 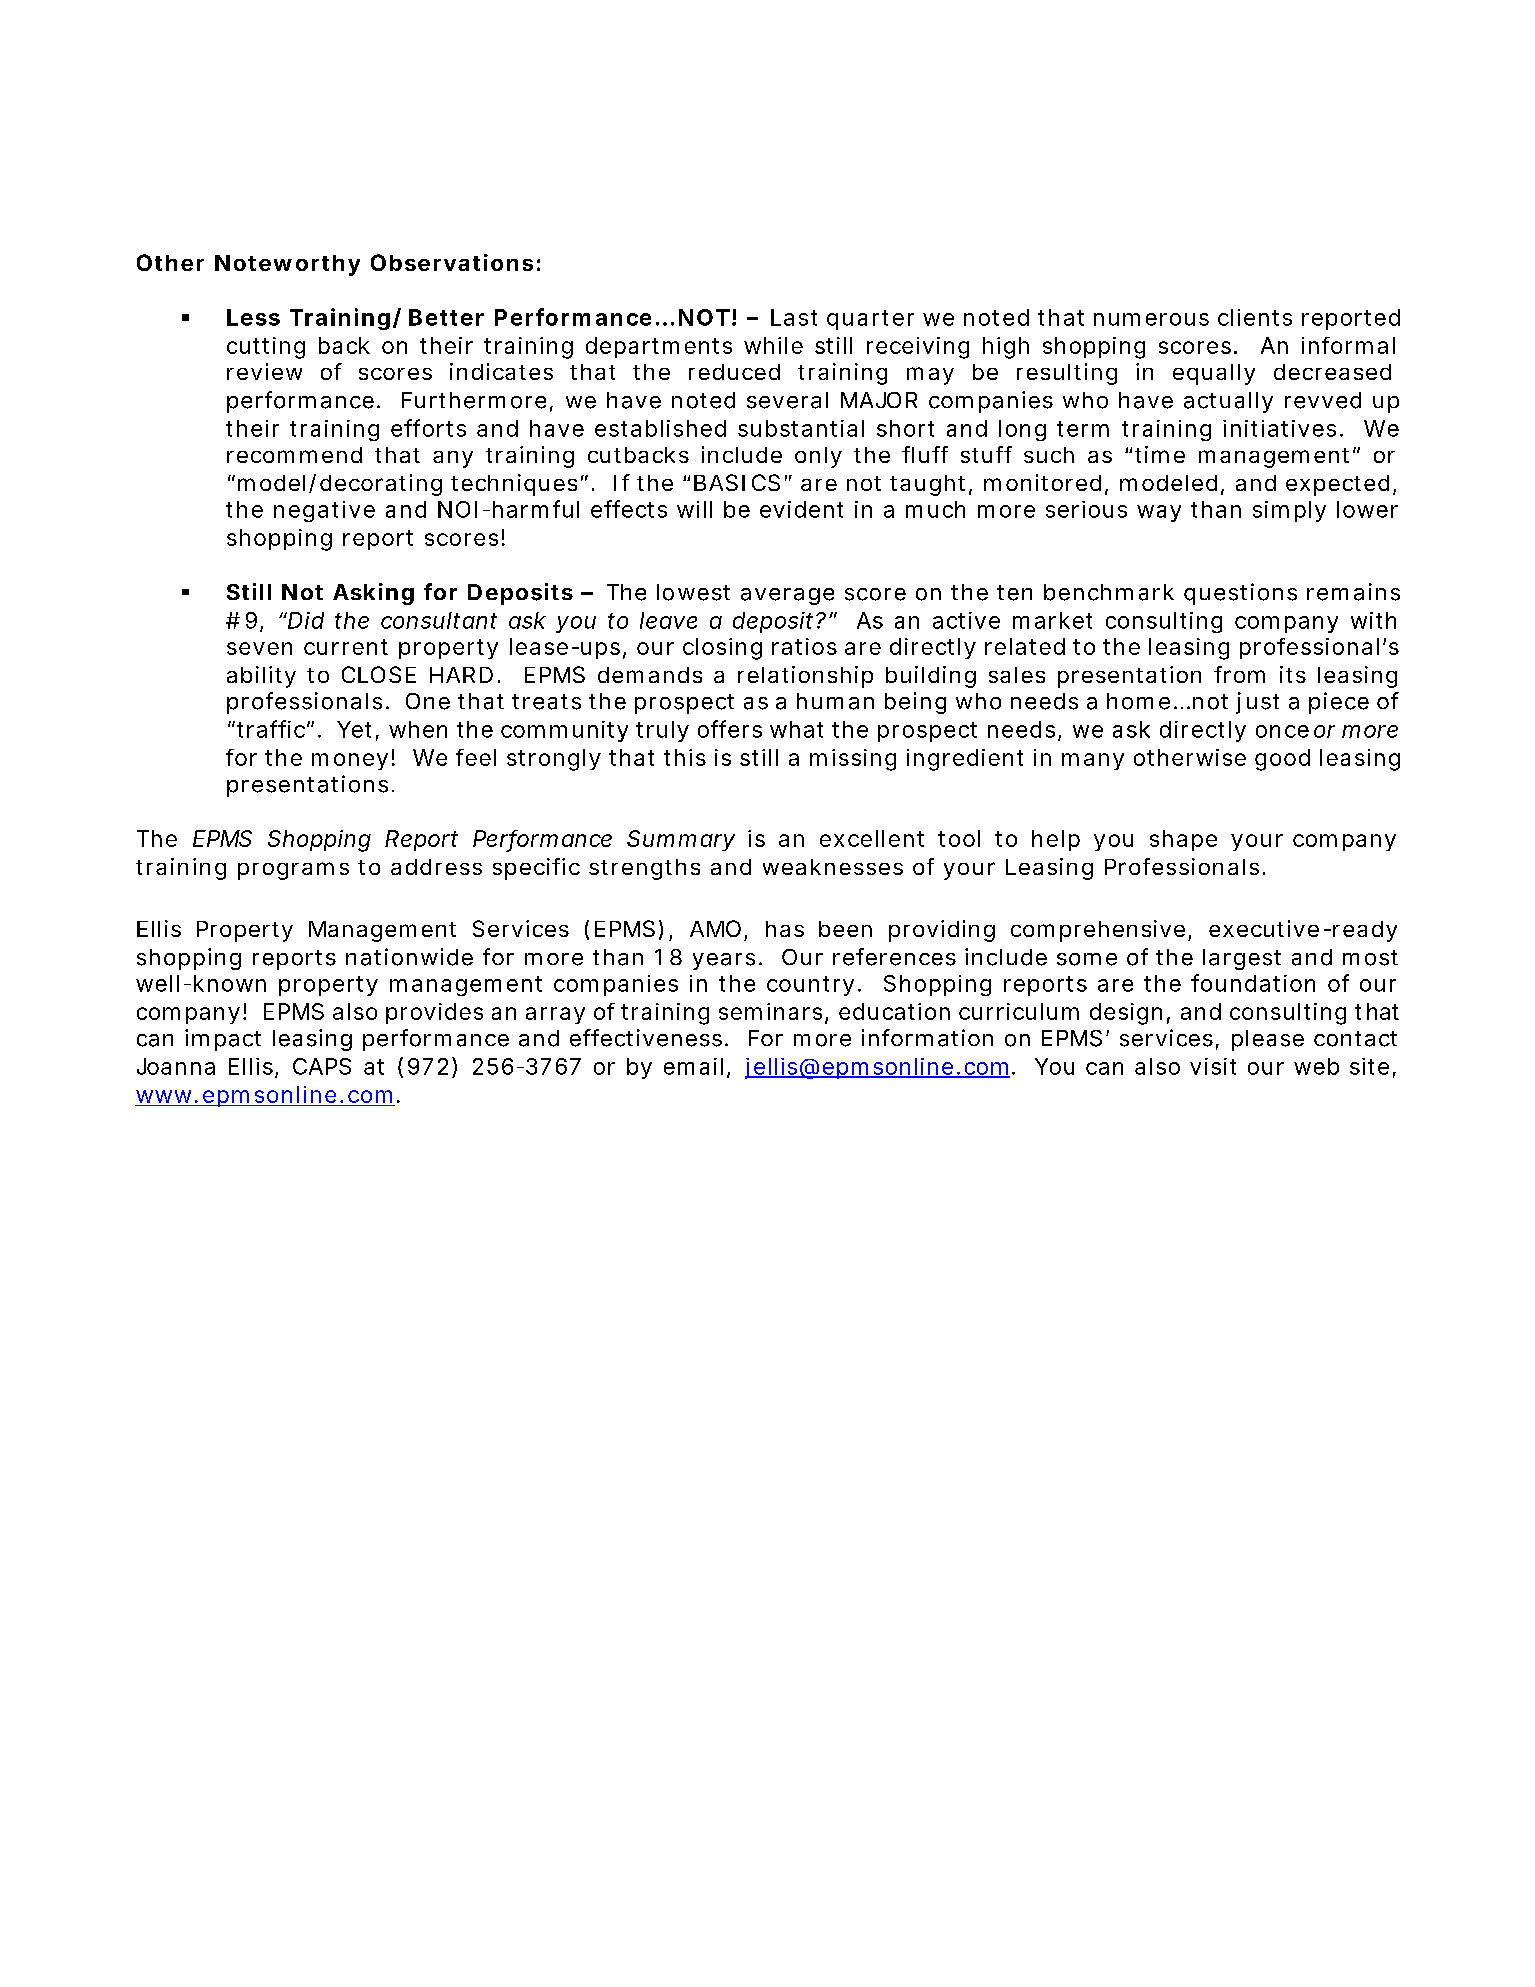 What do you see at coordinates (1160, 454) in the document?
I see `time` at bounding box center [1160, 454].
